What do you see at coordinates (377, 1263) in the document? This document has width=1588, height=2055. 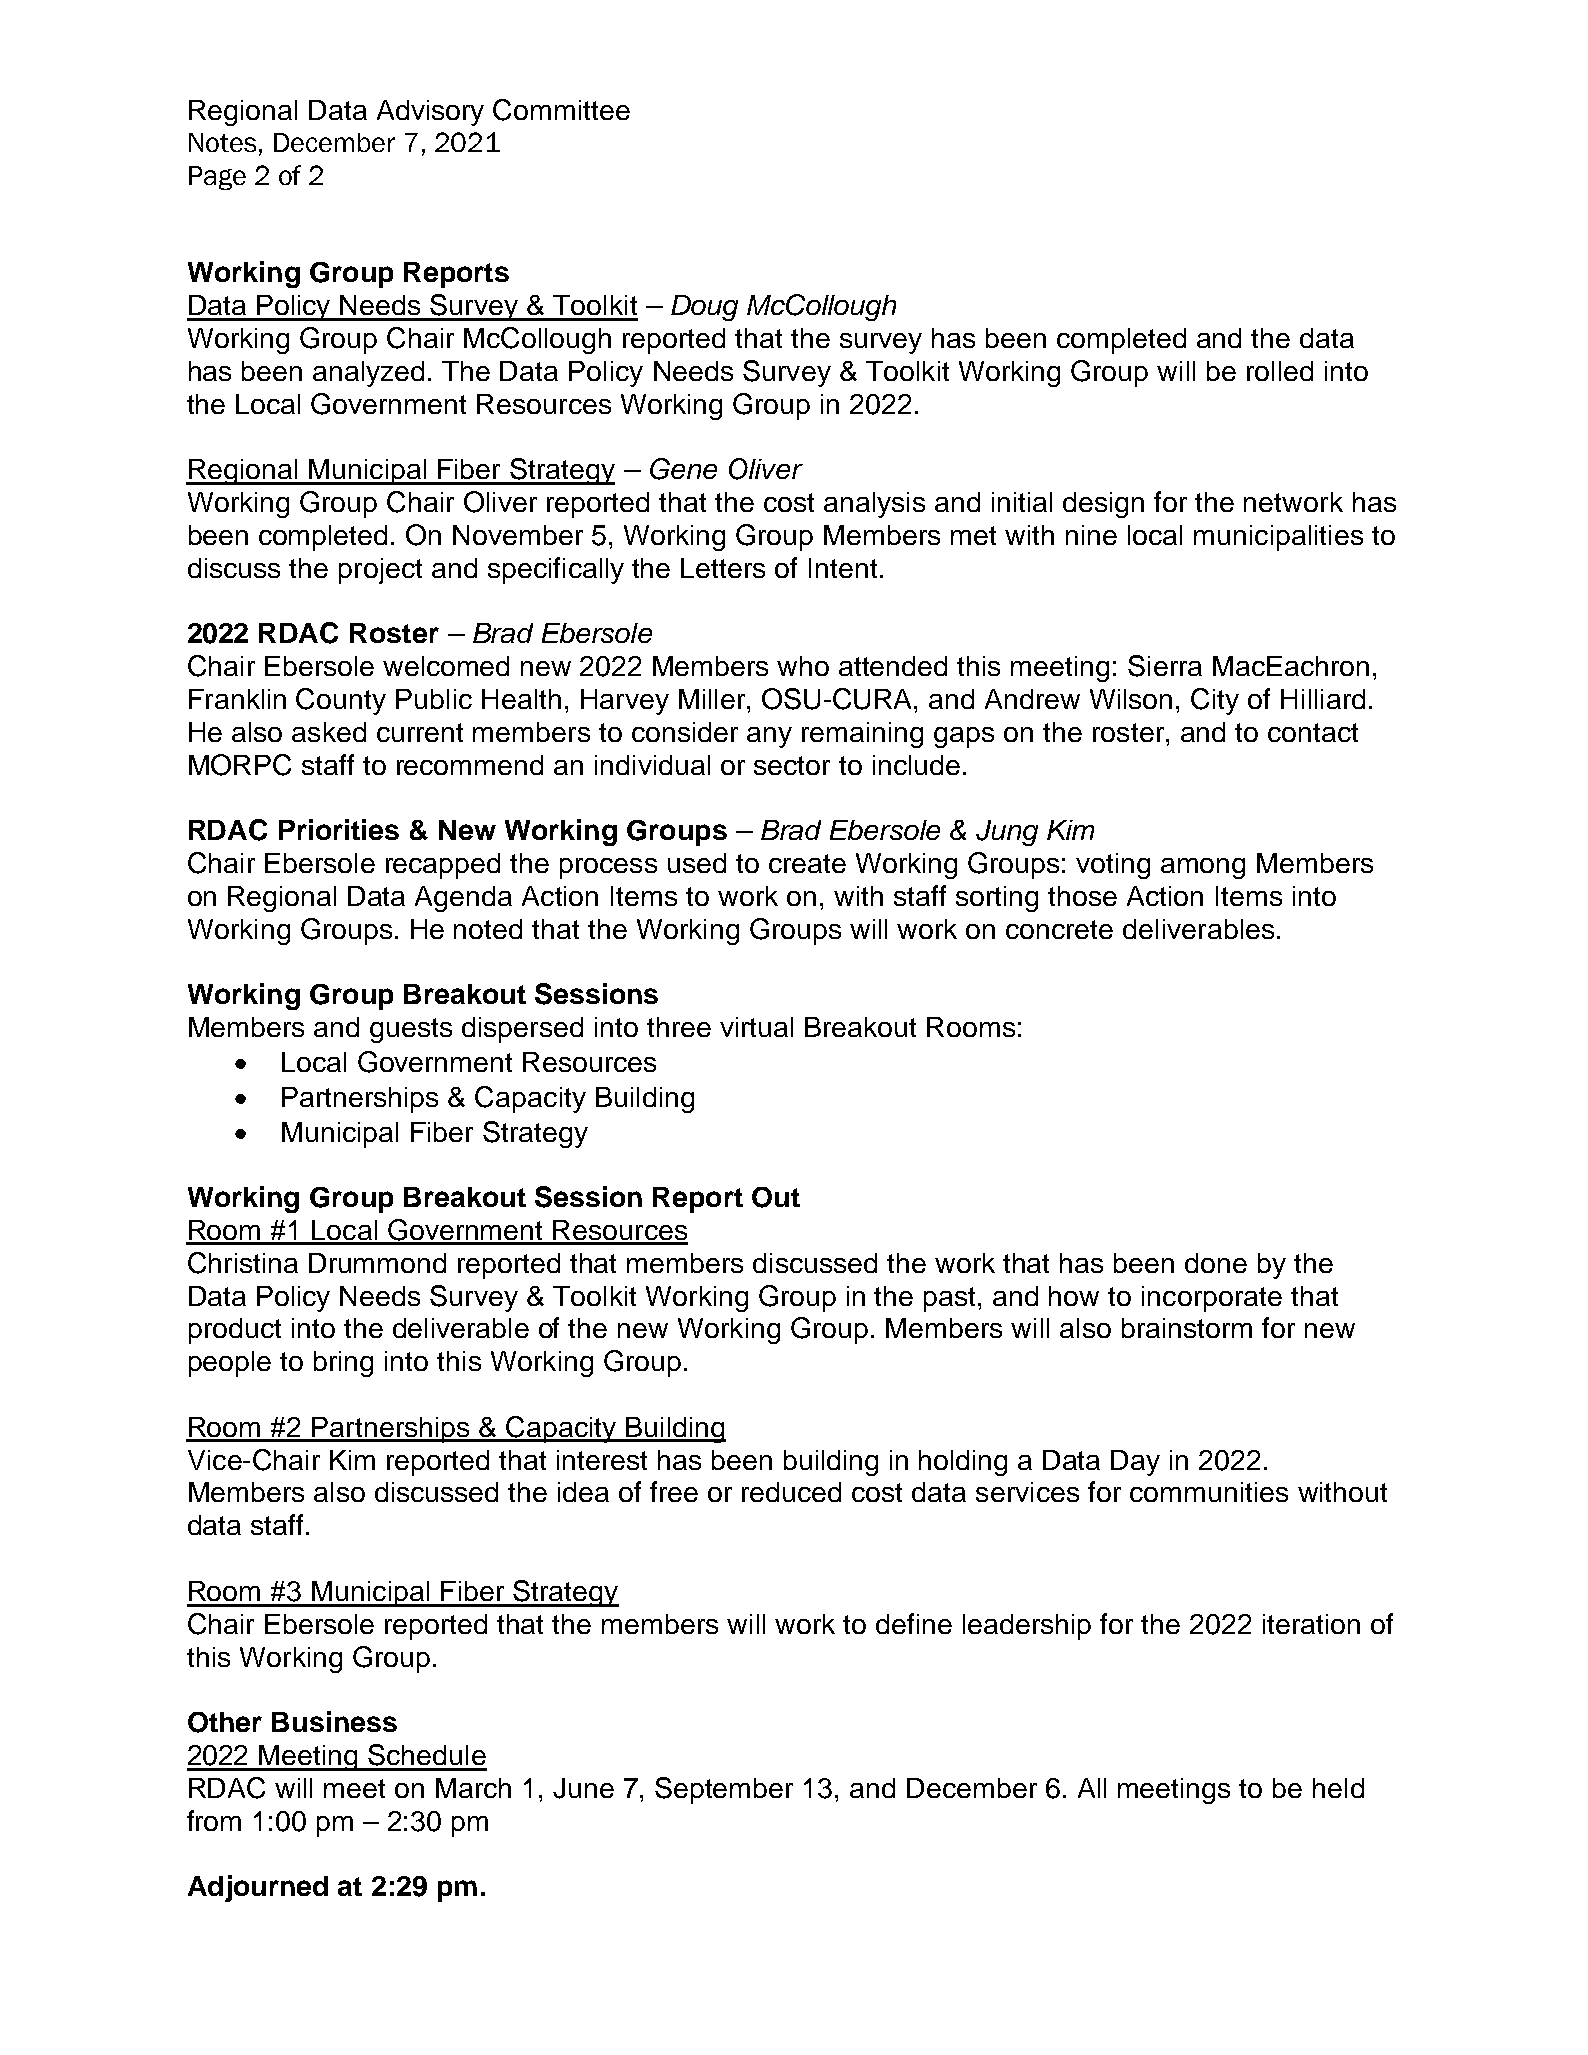 I see `Drummond` at bounding box center [377, 1263].
